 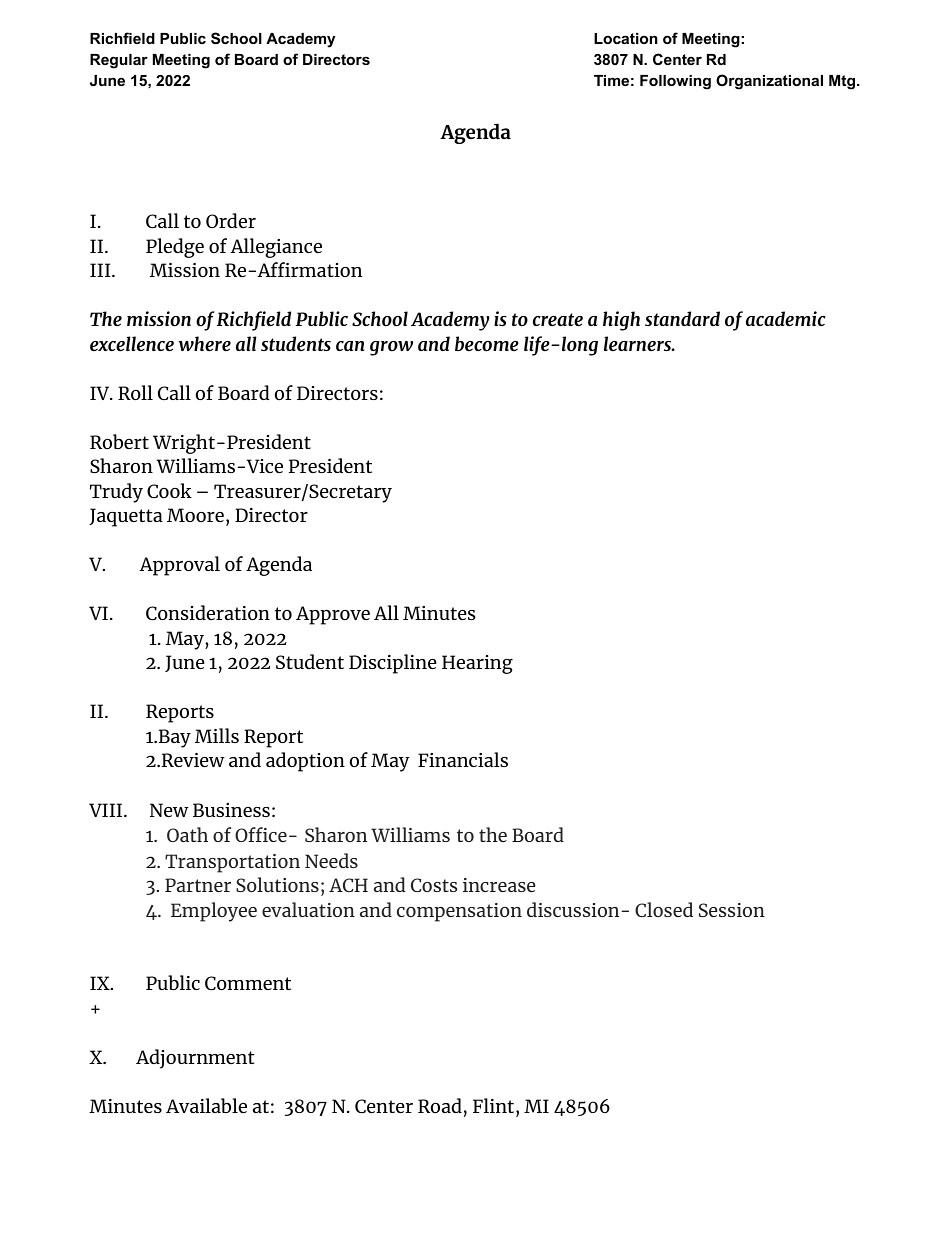 I want to click on Regular, so click(x=119, y=61).
